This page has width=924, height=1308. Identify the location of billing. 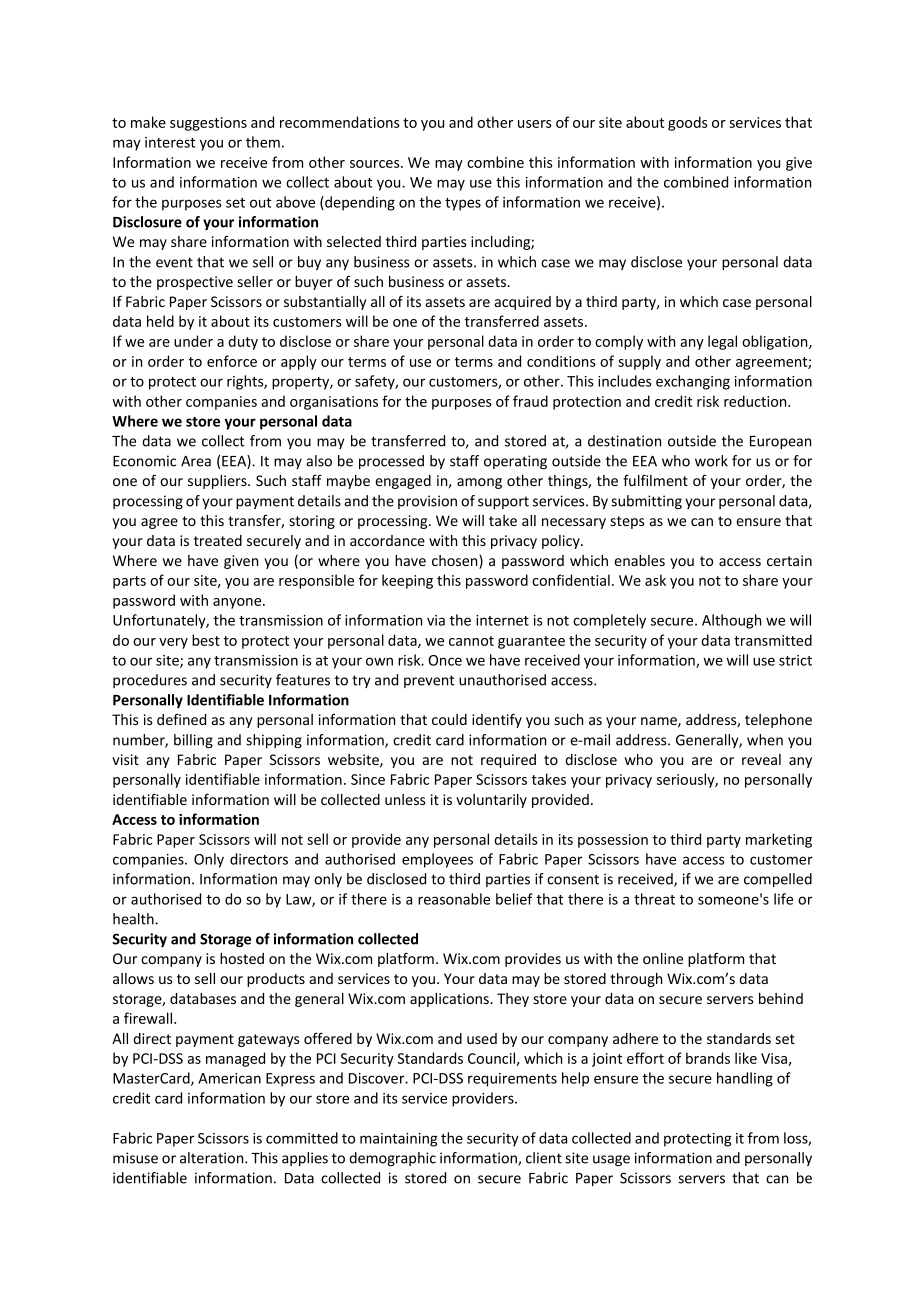
(193, 741).
